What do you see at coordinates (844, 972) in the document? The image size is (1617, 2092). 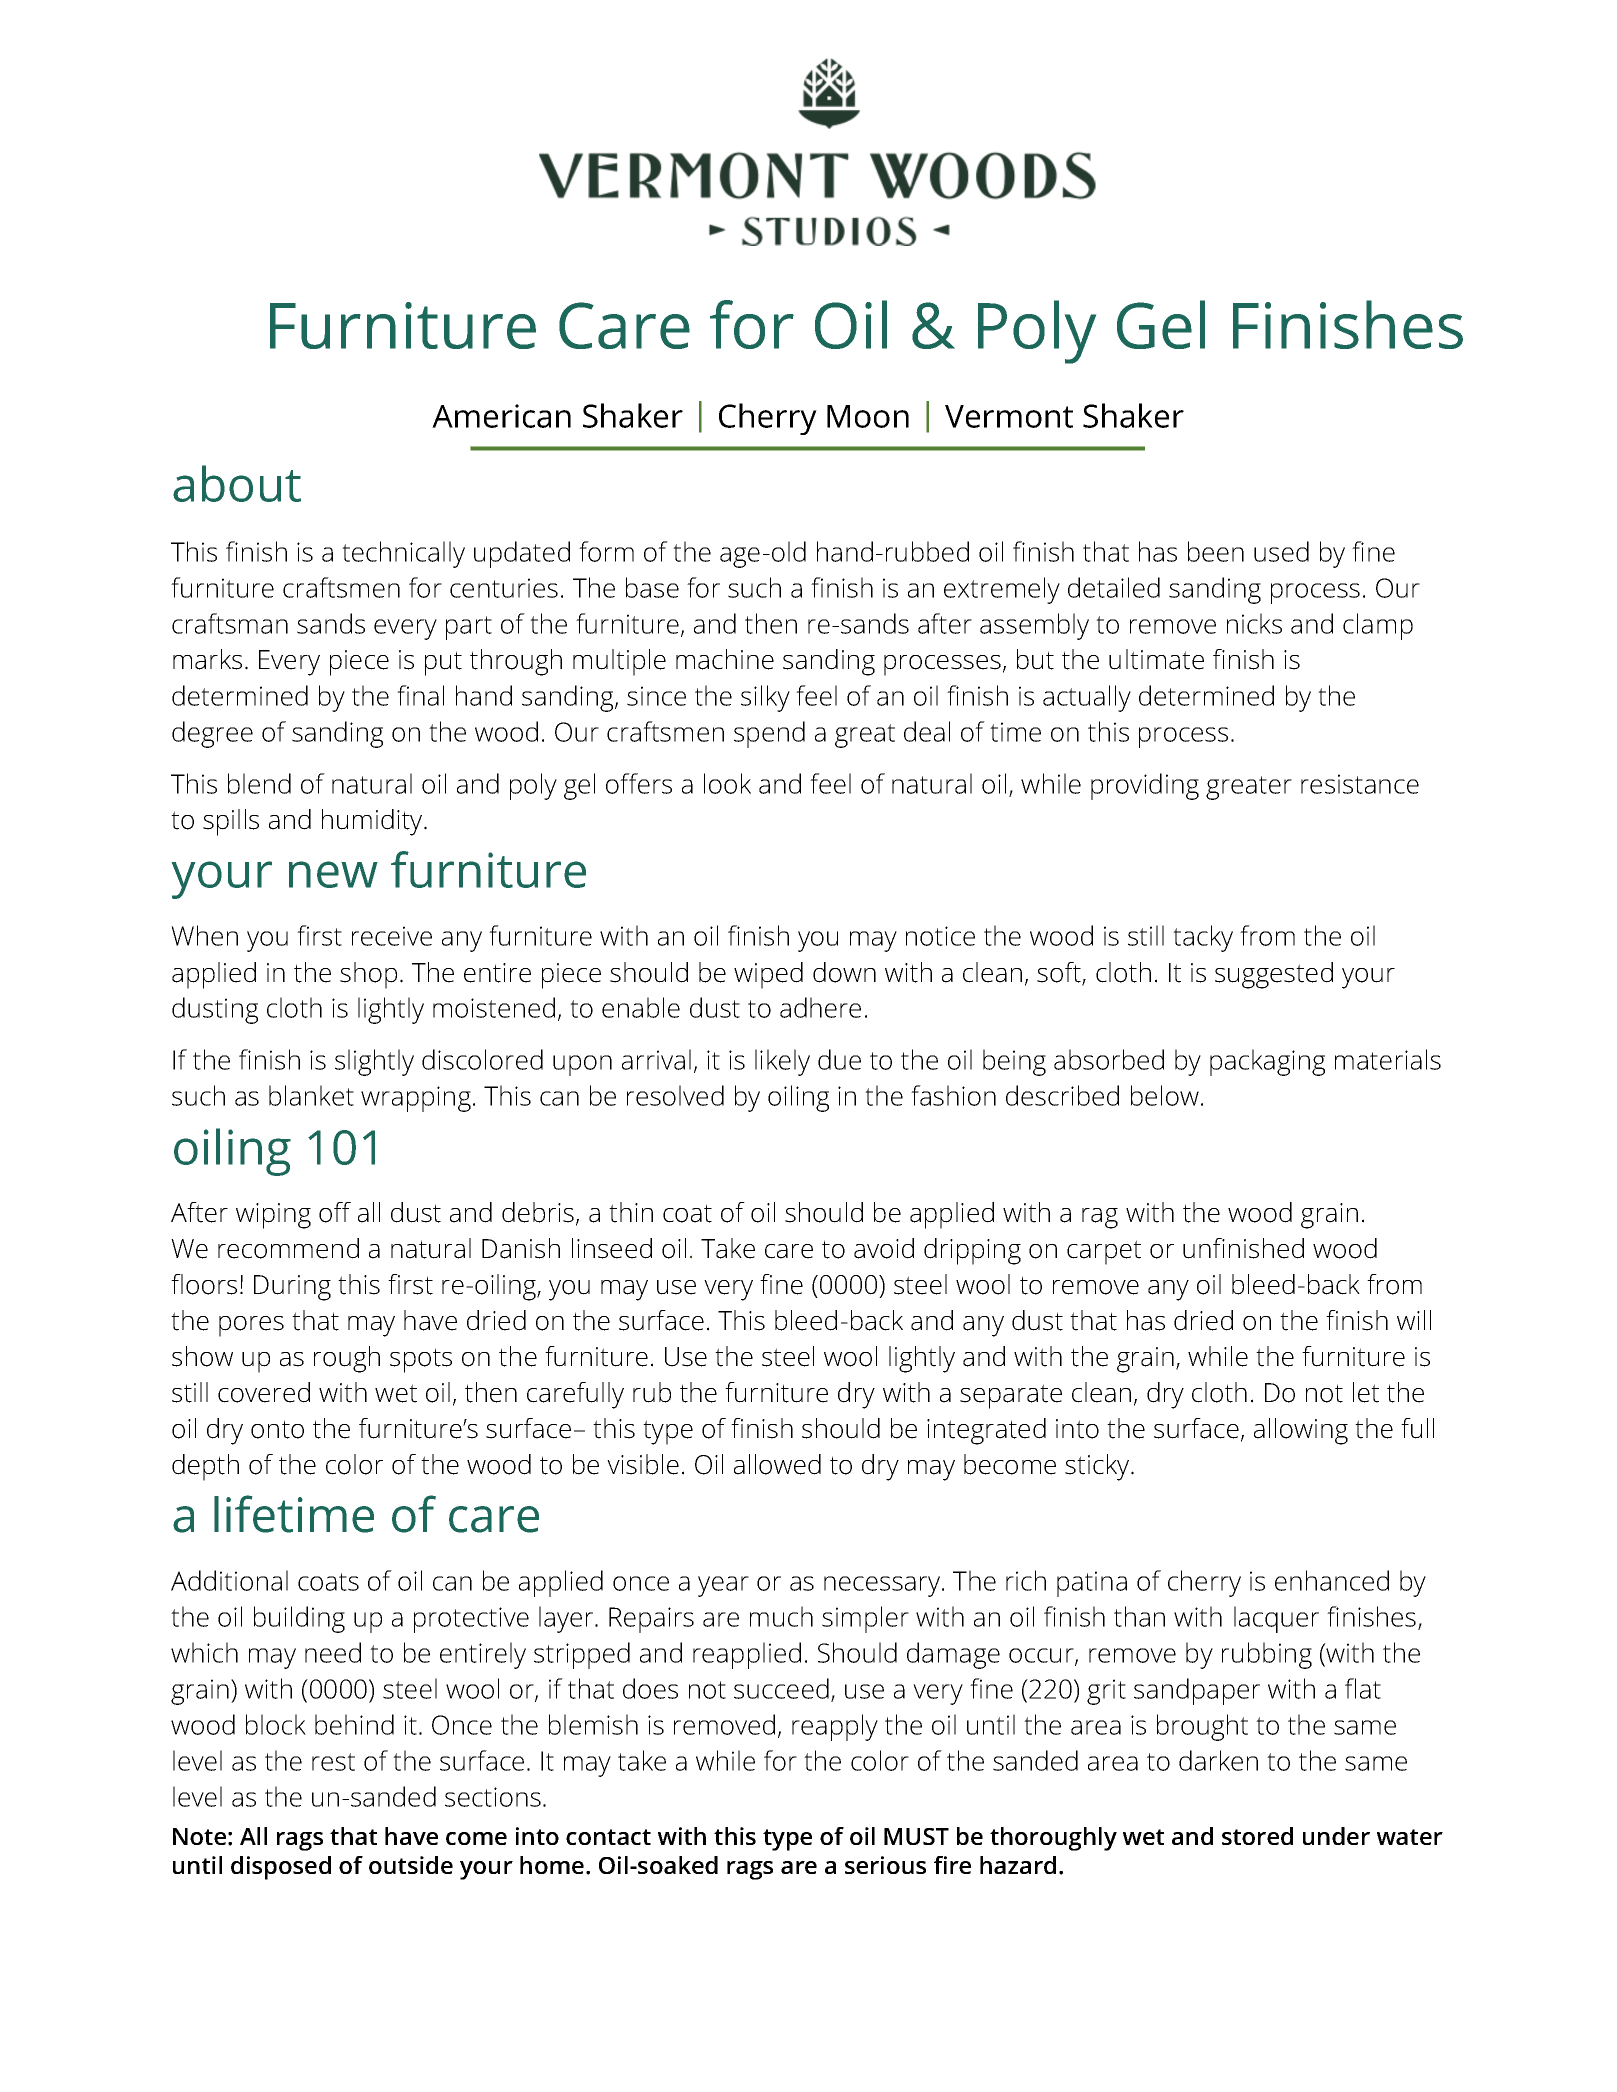 I see `down` at bounding box center [844, 972].
